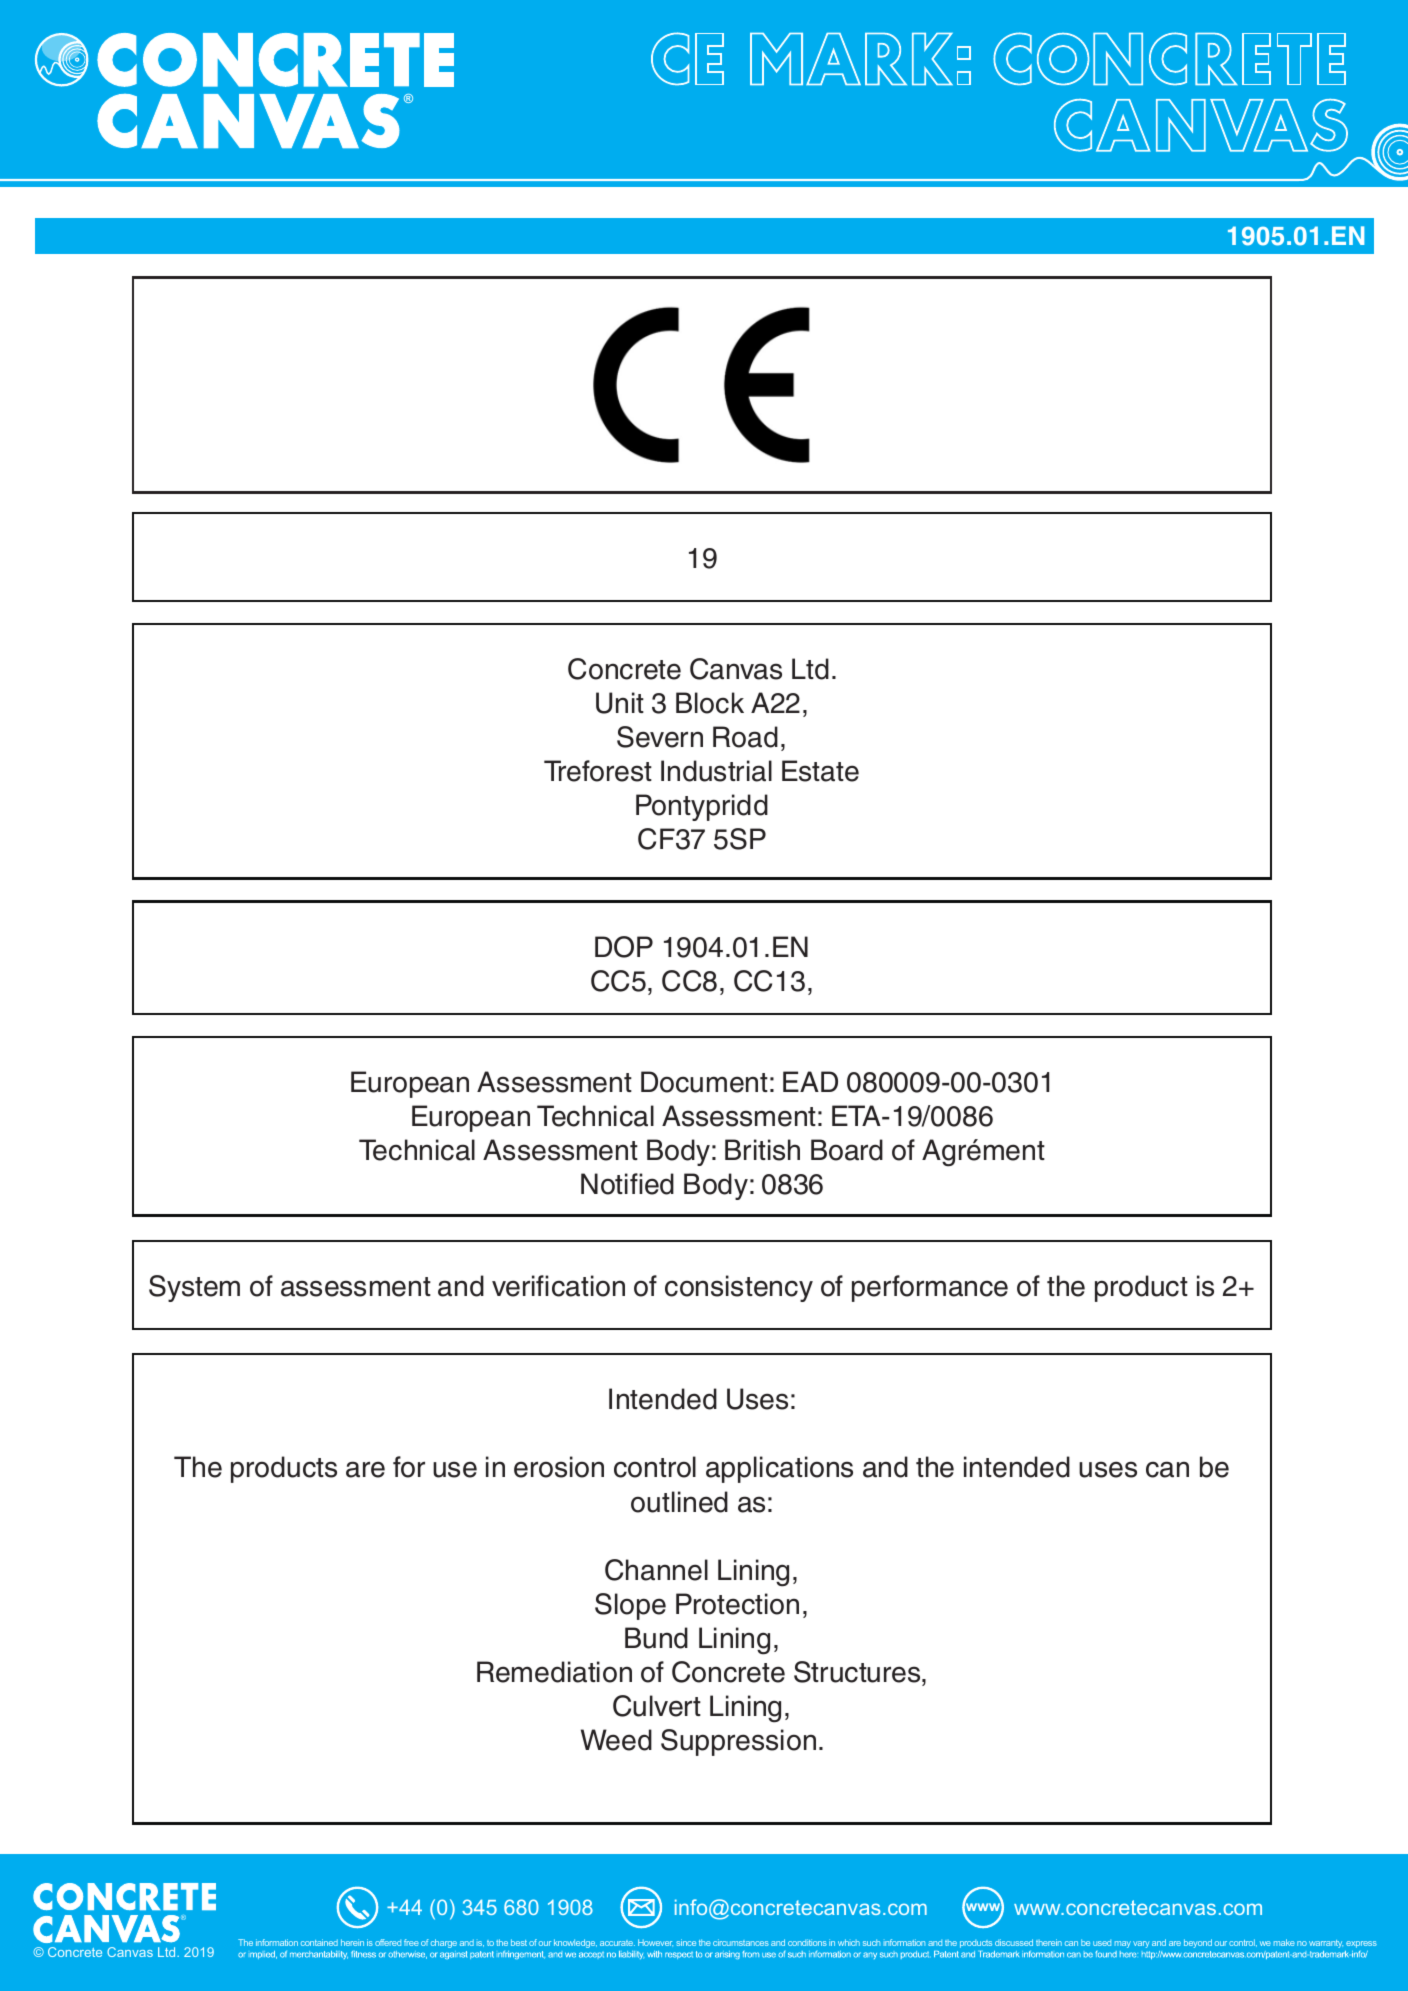 The image size is (1408, 1991). Describe the element at coordinates (930, 1288) in the document. I see `performance` at that location.
